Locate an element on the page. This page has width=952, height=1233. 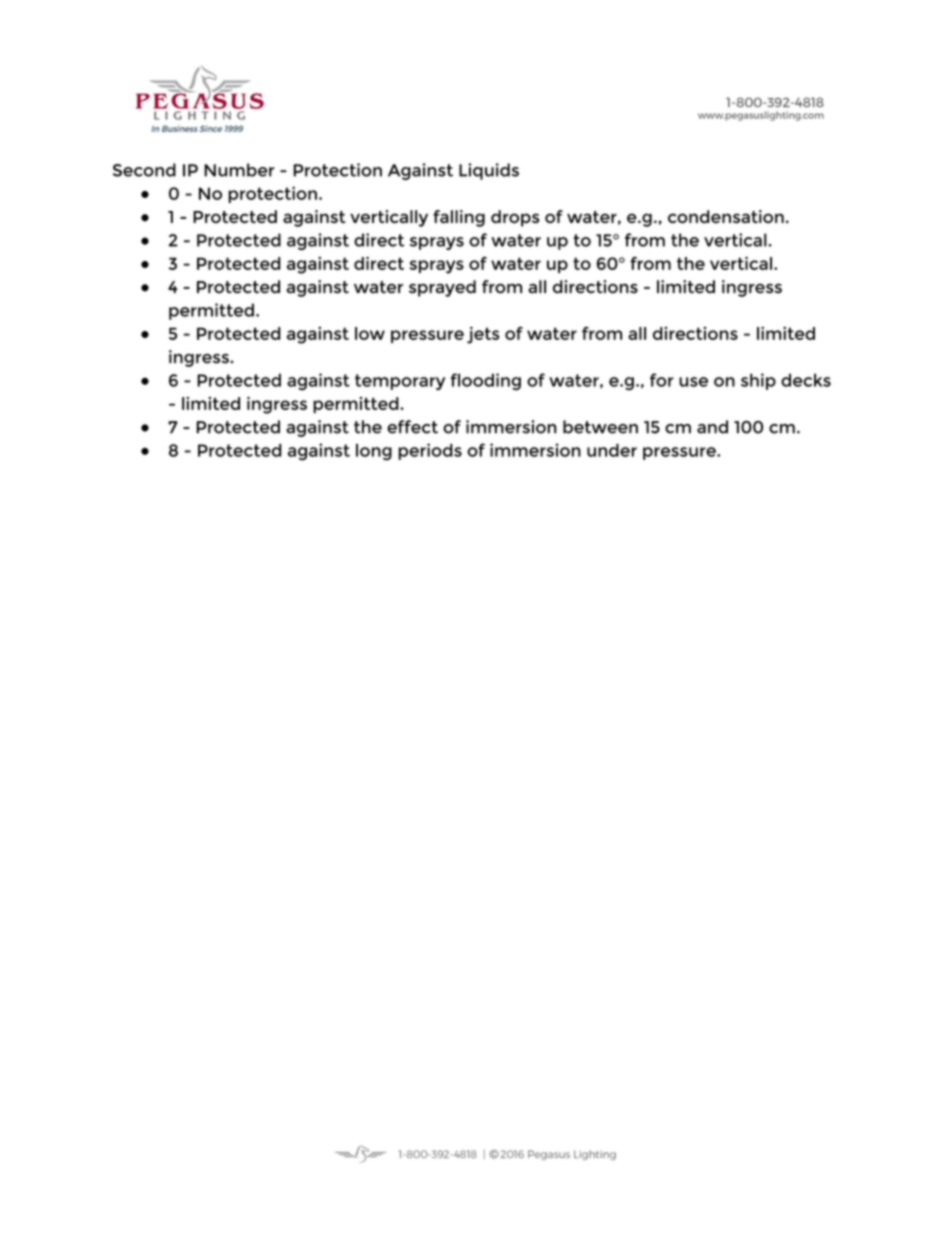
sprayed is located at coordinates (442, 288).
